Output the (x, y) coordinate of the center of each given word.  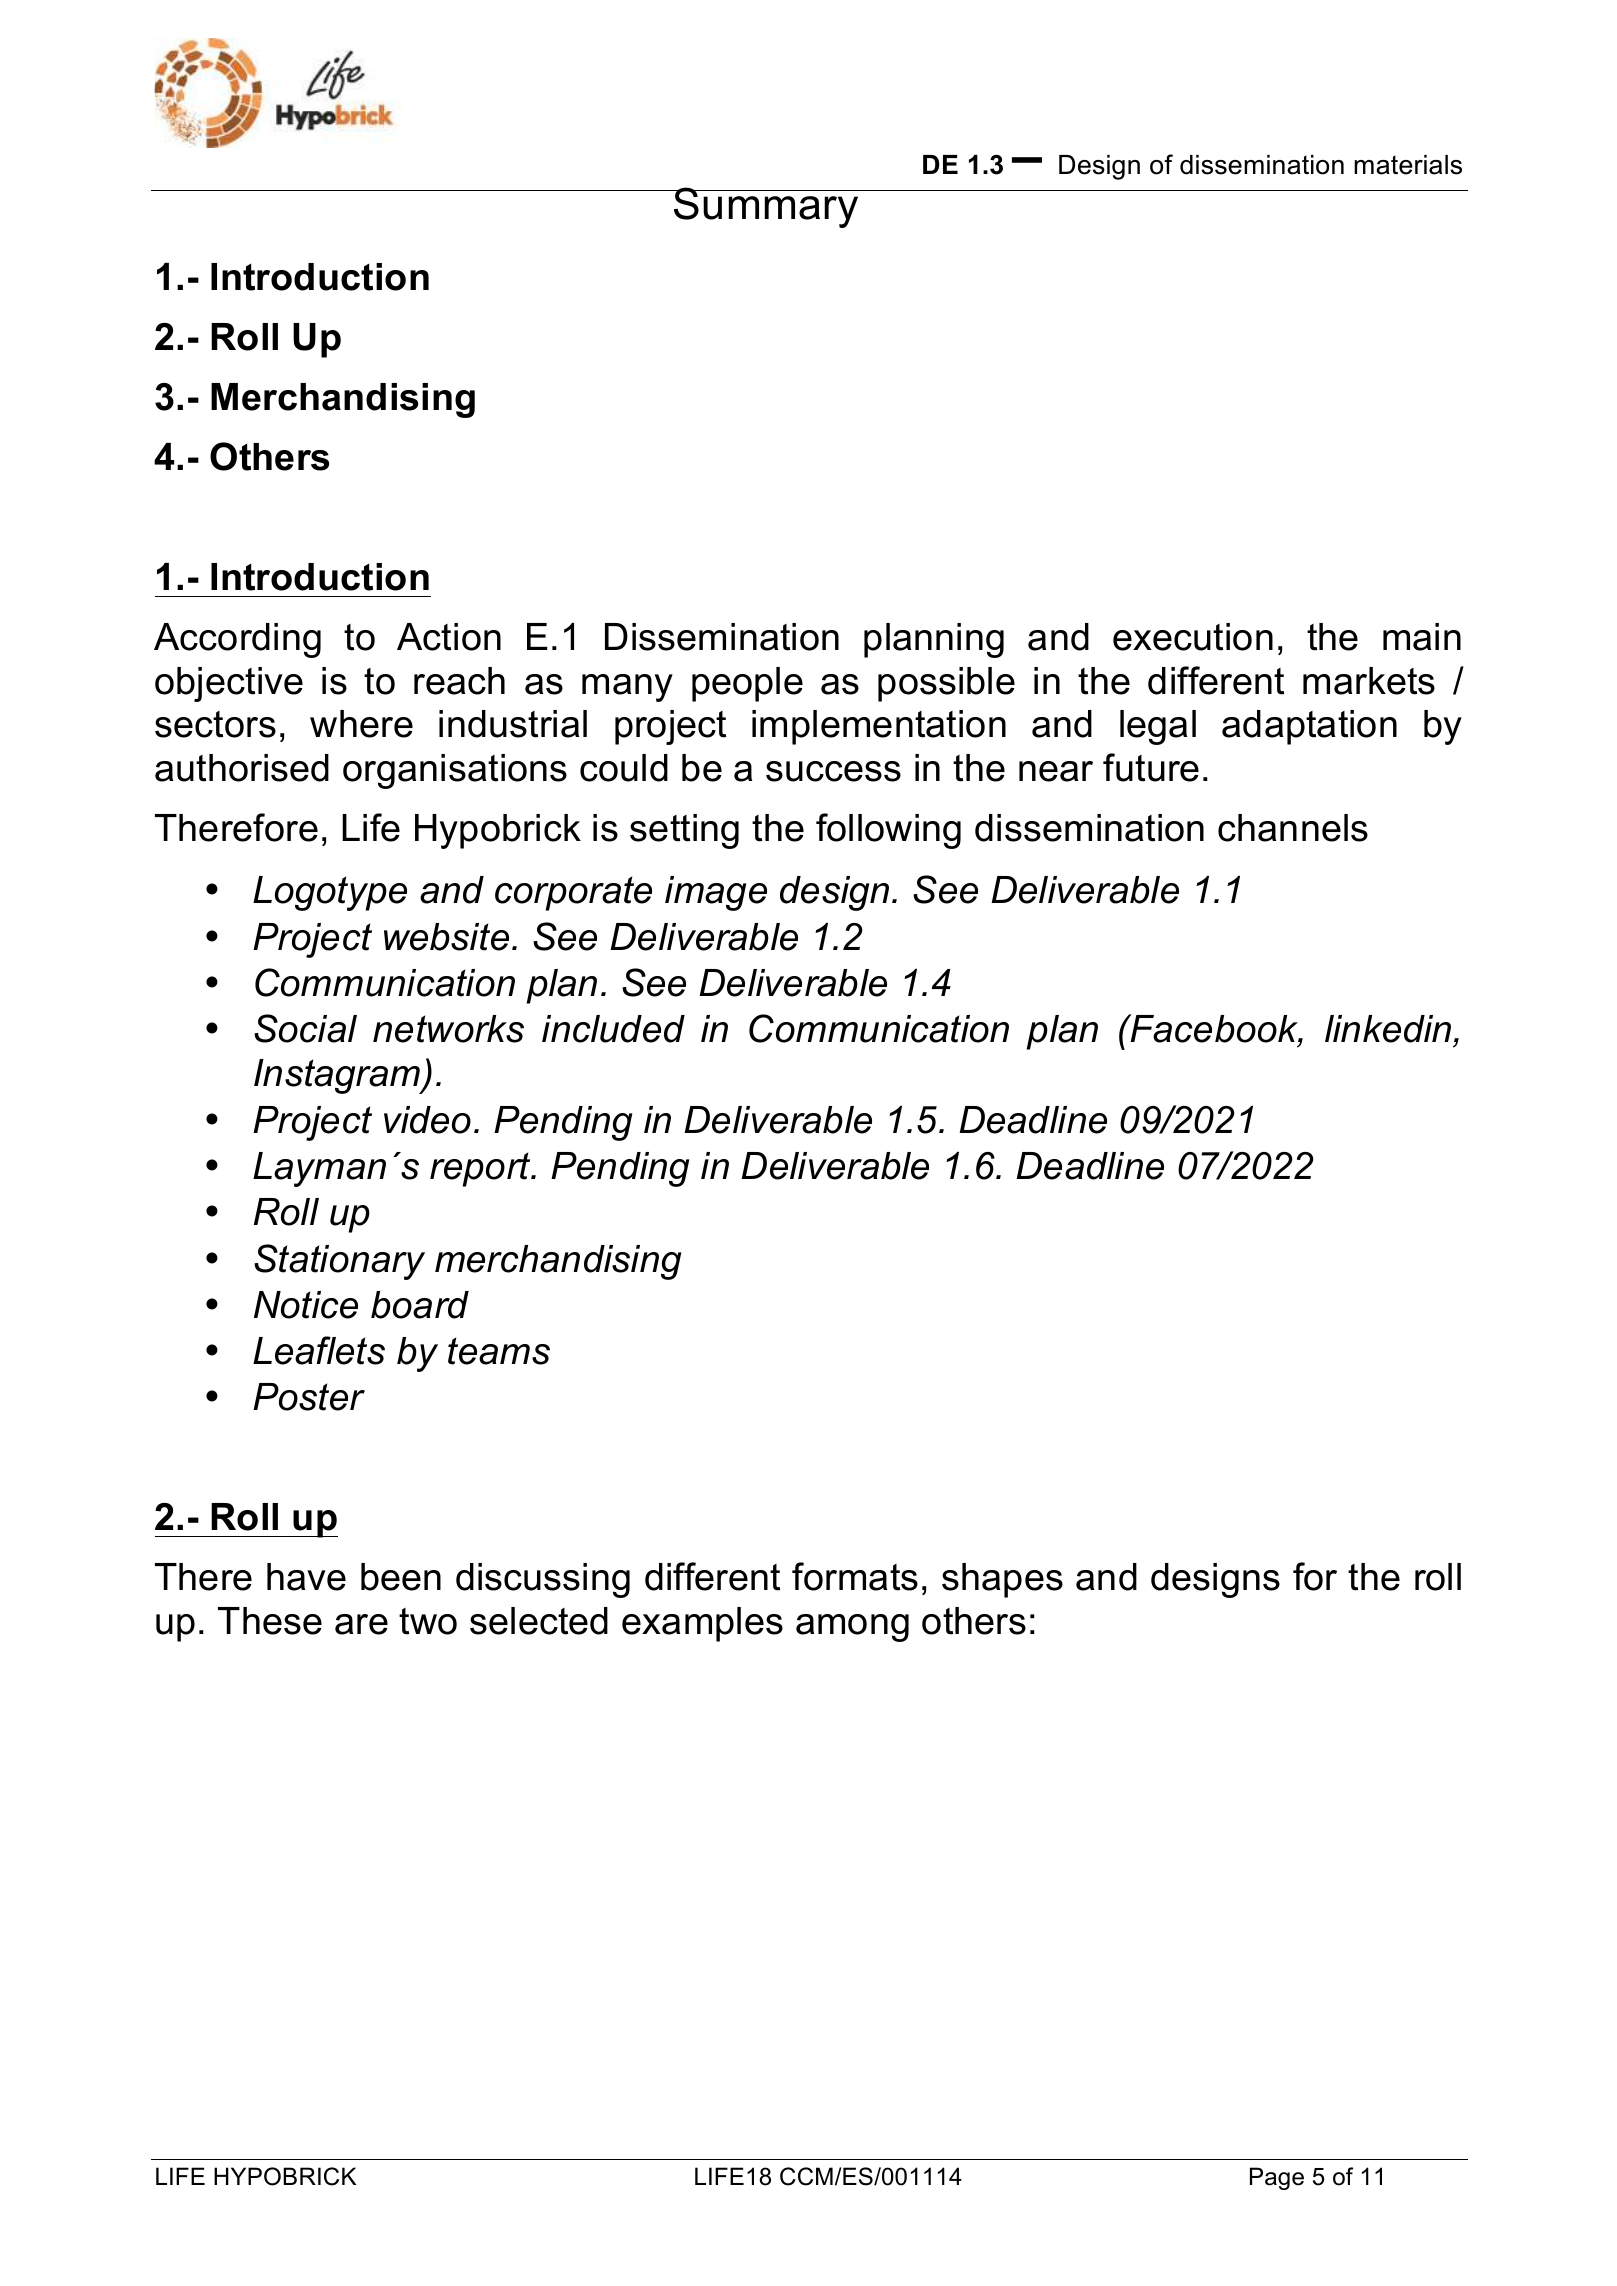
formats (855, 1576)
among (852, 1628)
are (361, 1624)
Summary (766, 207)
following (888, 831)
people (747, 684)
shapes (1002, 1580)
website (446, 937)
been (401, 1577)
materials (1408, 165)
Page (1277, 2178)
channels (1293, 828)
